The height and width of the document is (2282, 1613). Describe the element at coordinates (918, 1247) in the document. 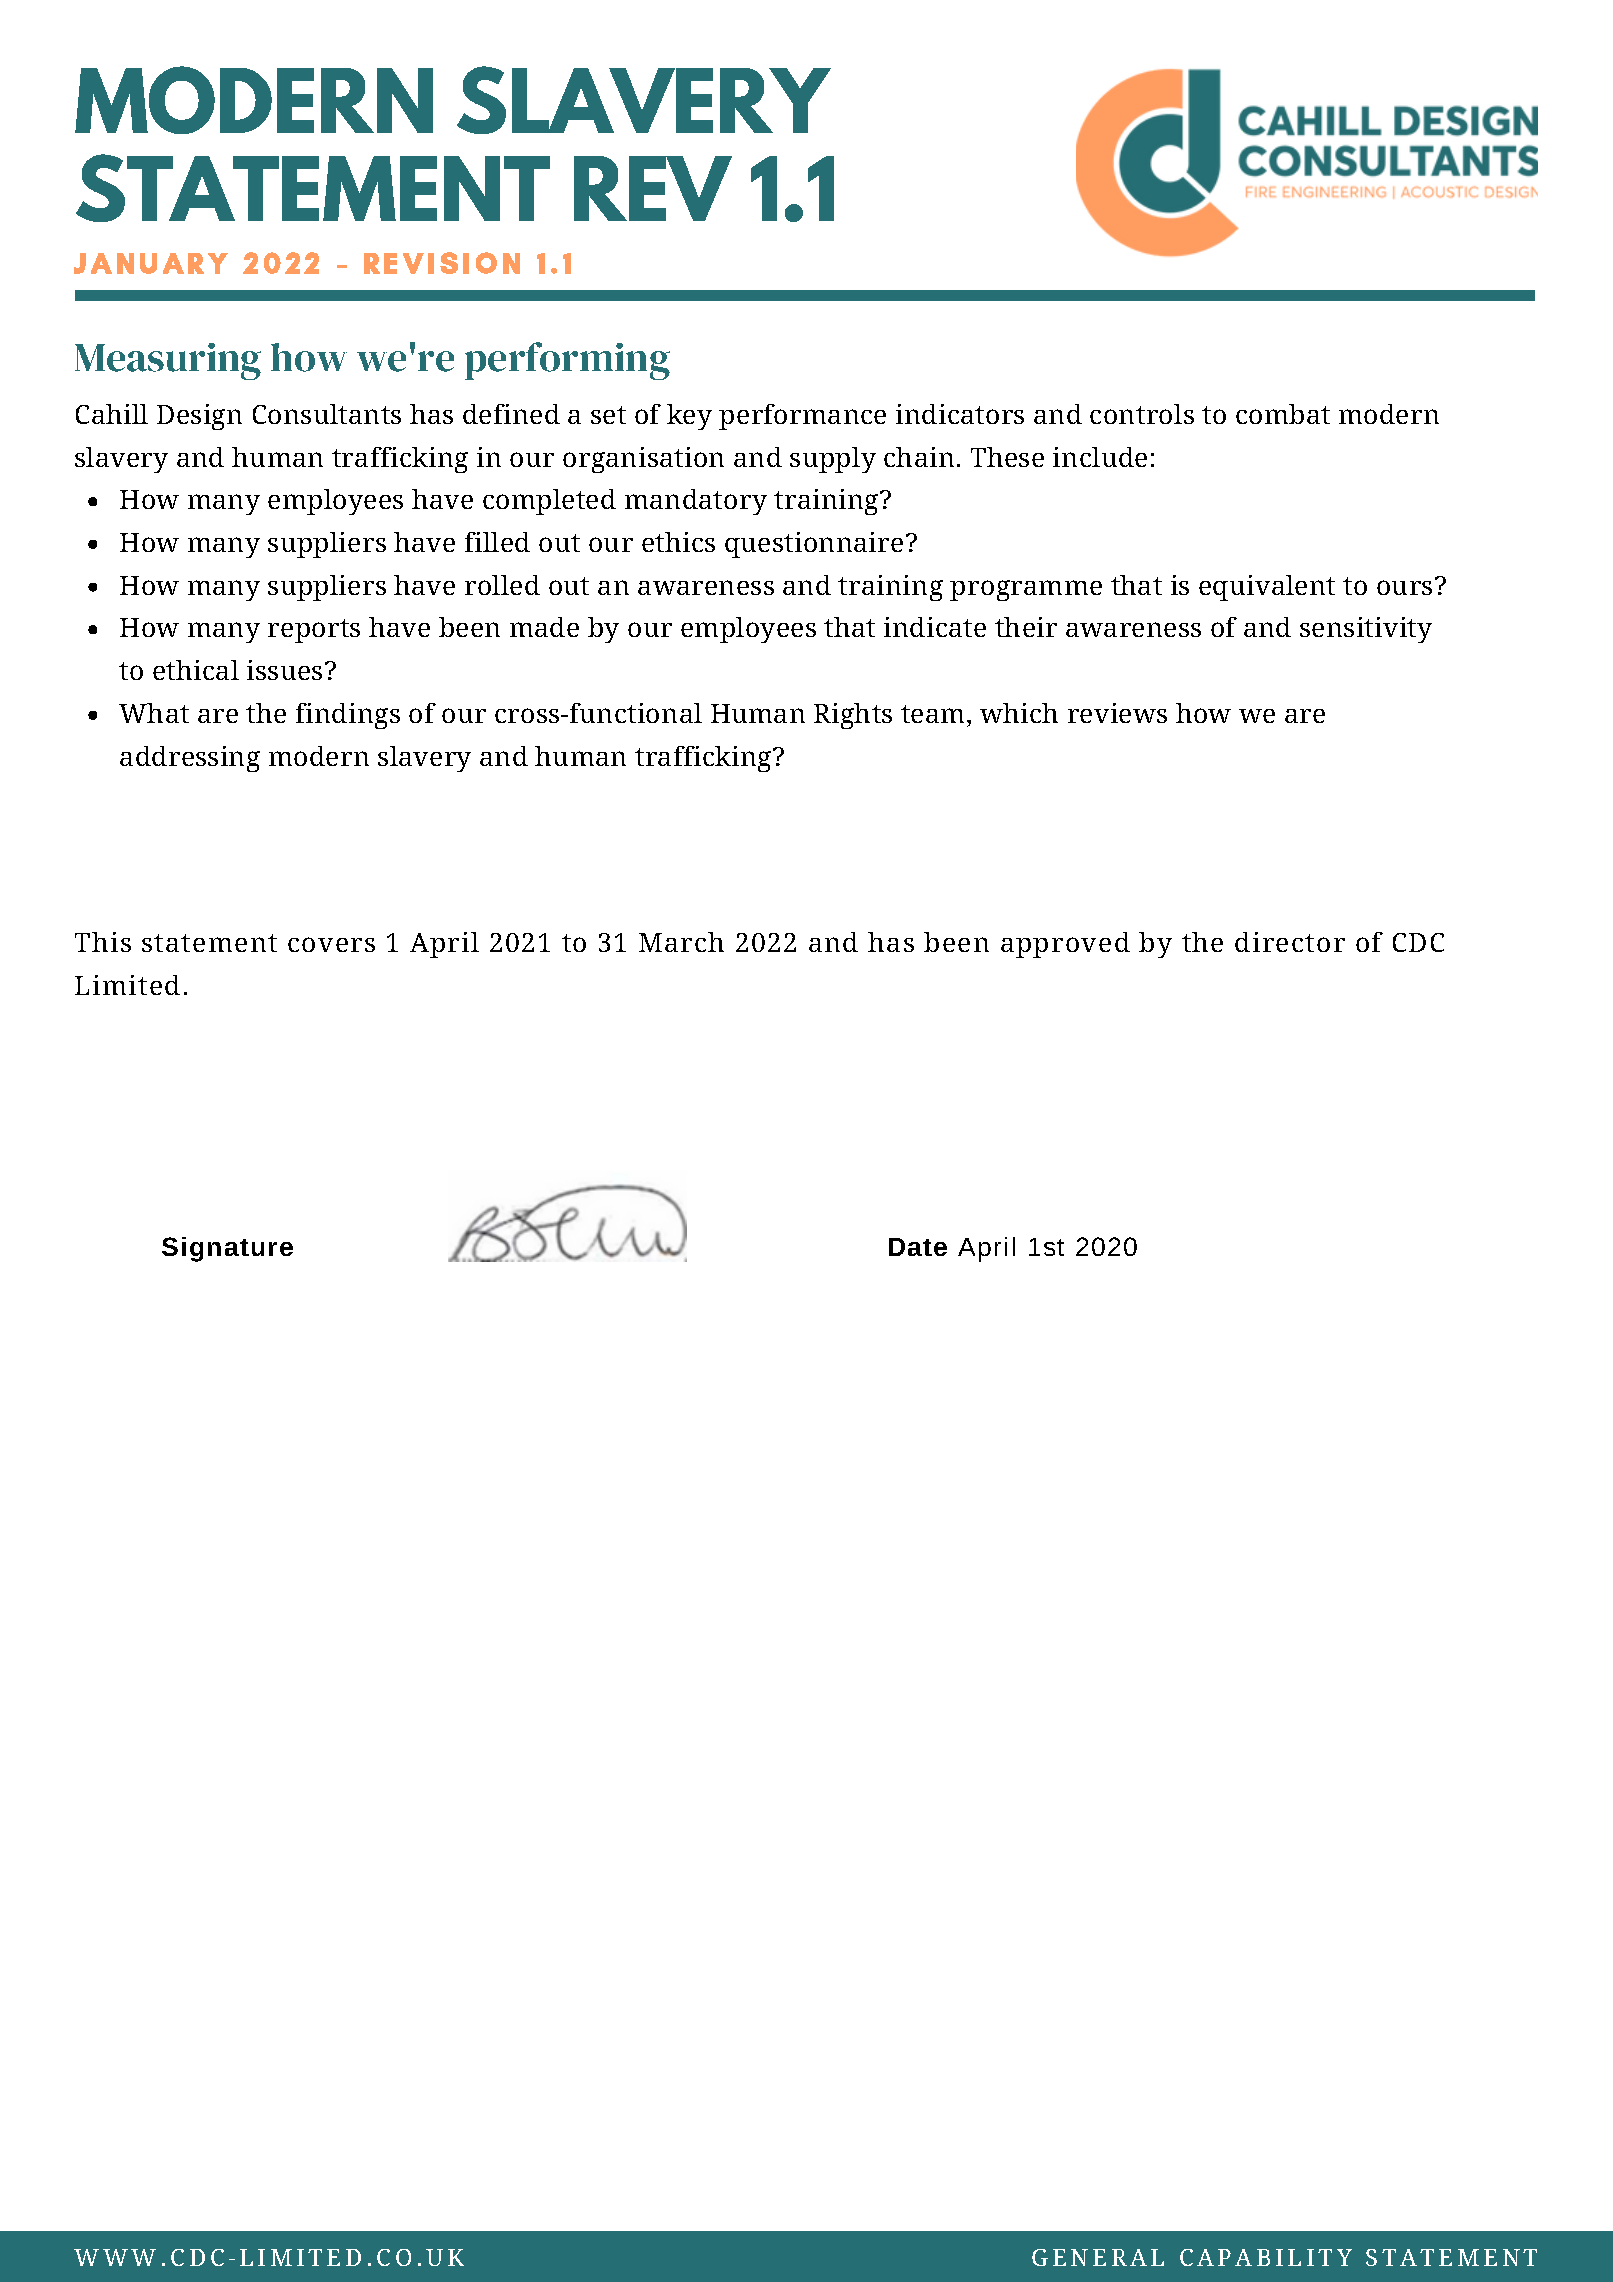

I see `Date` at that location.
